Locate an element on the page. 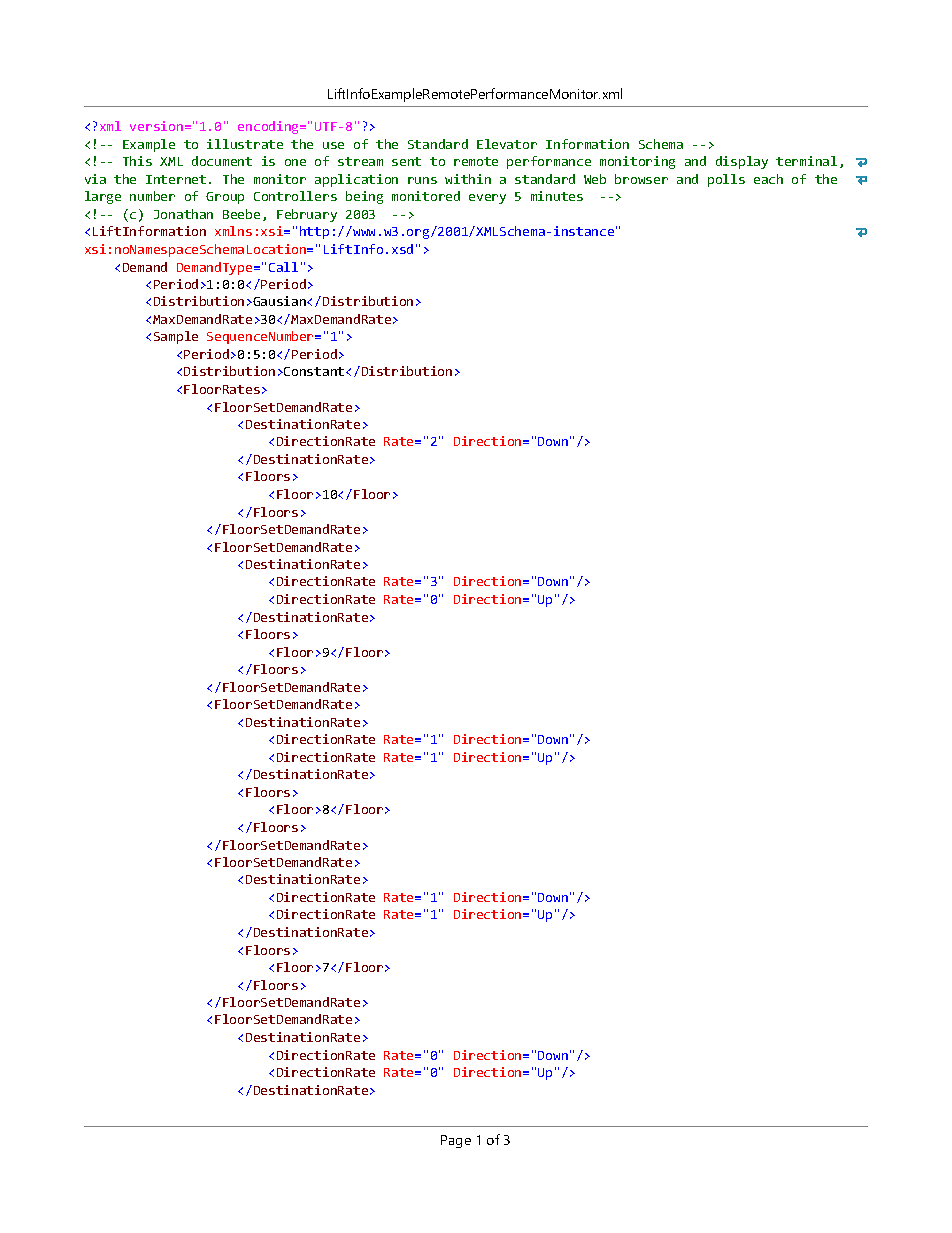 This image has width=952, height=1233. Jonathan is located at coordinates (183, 214).
